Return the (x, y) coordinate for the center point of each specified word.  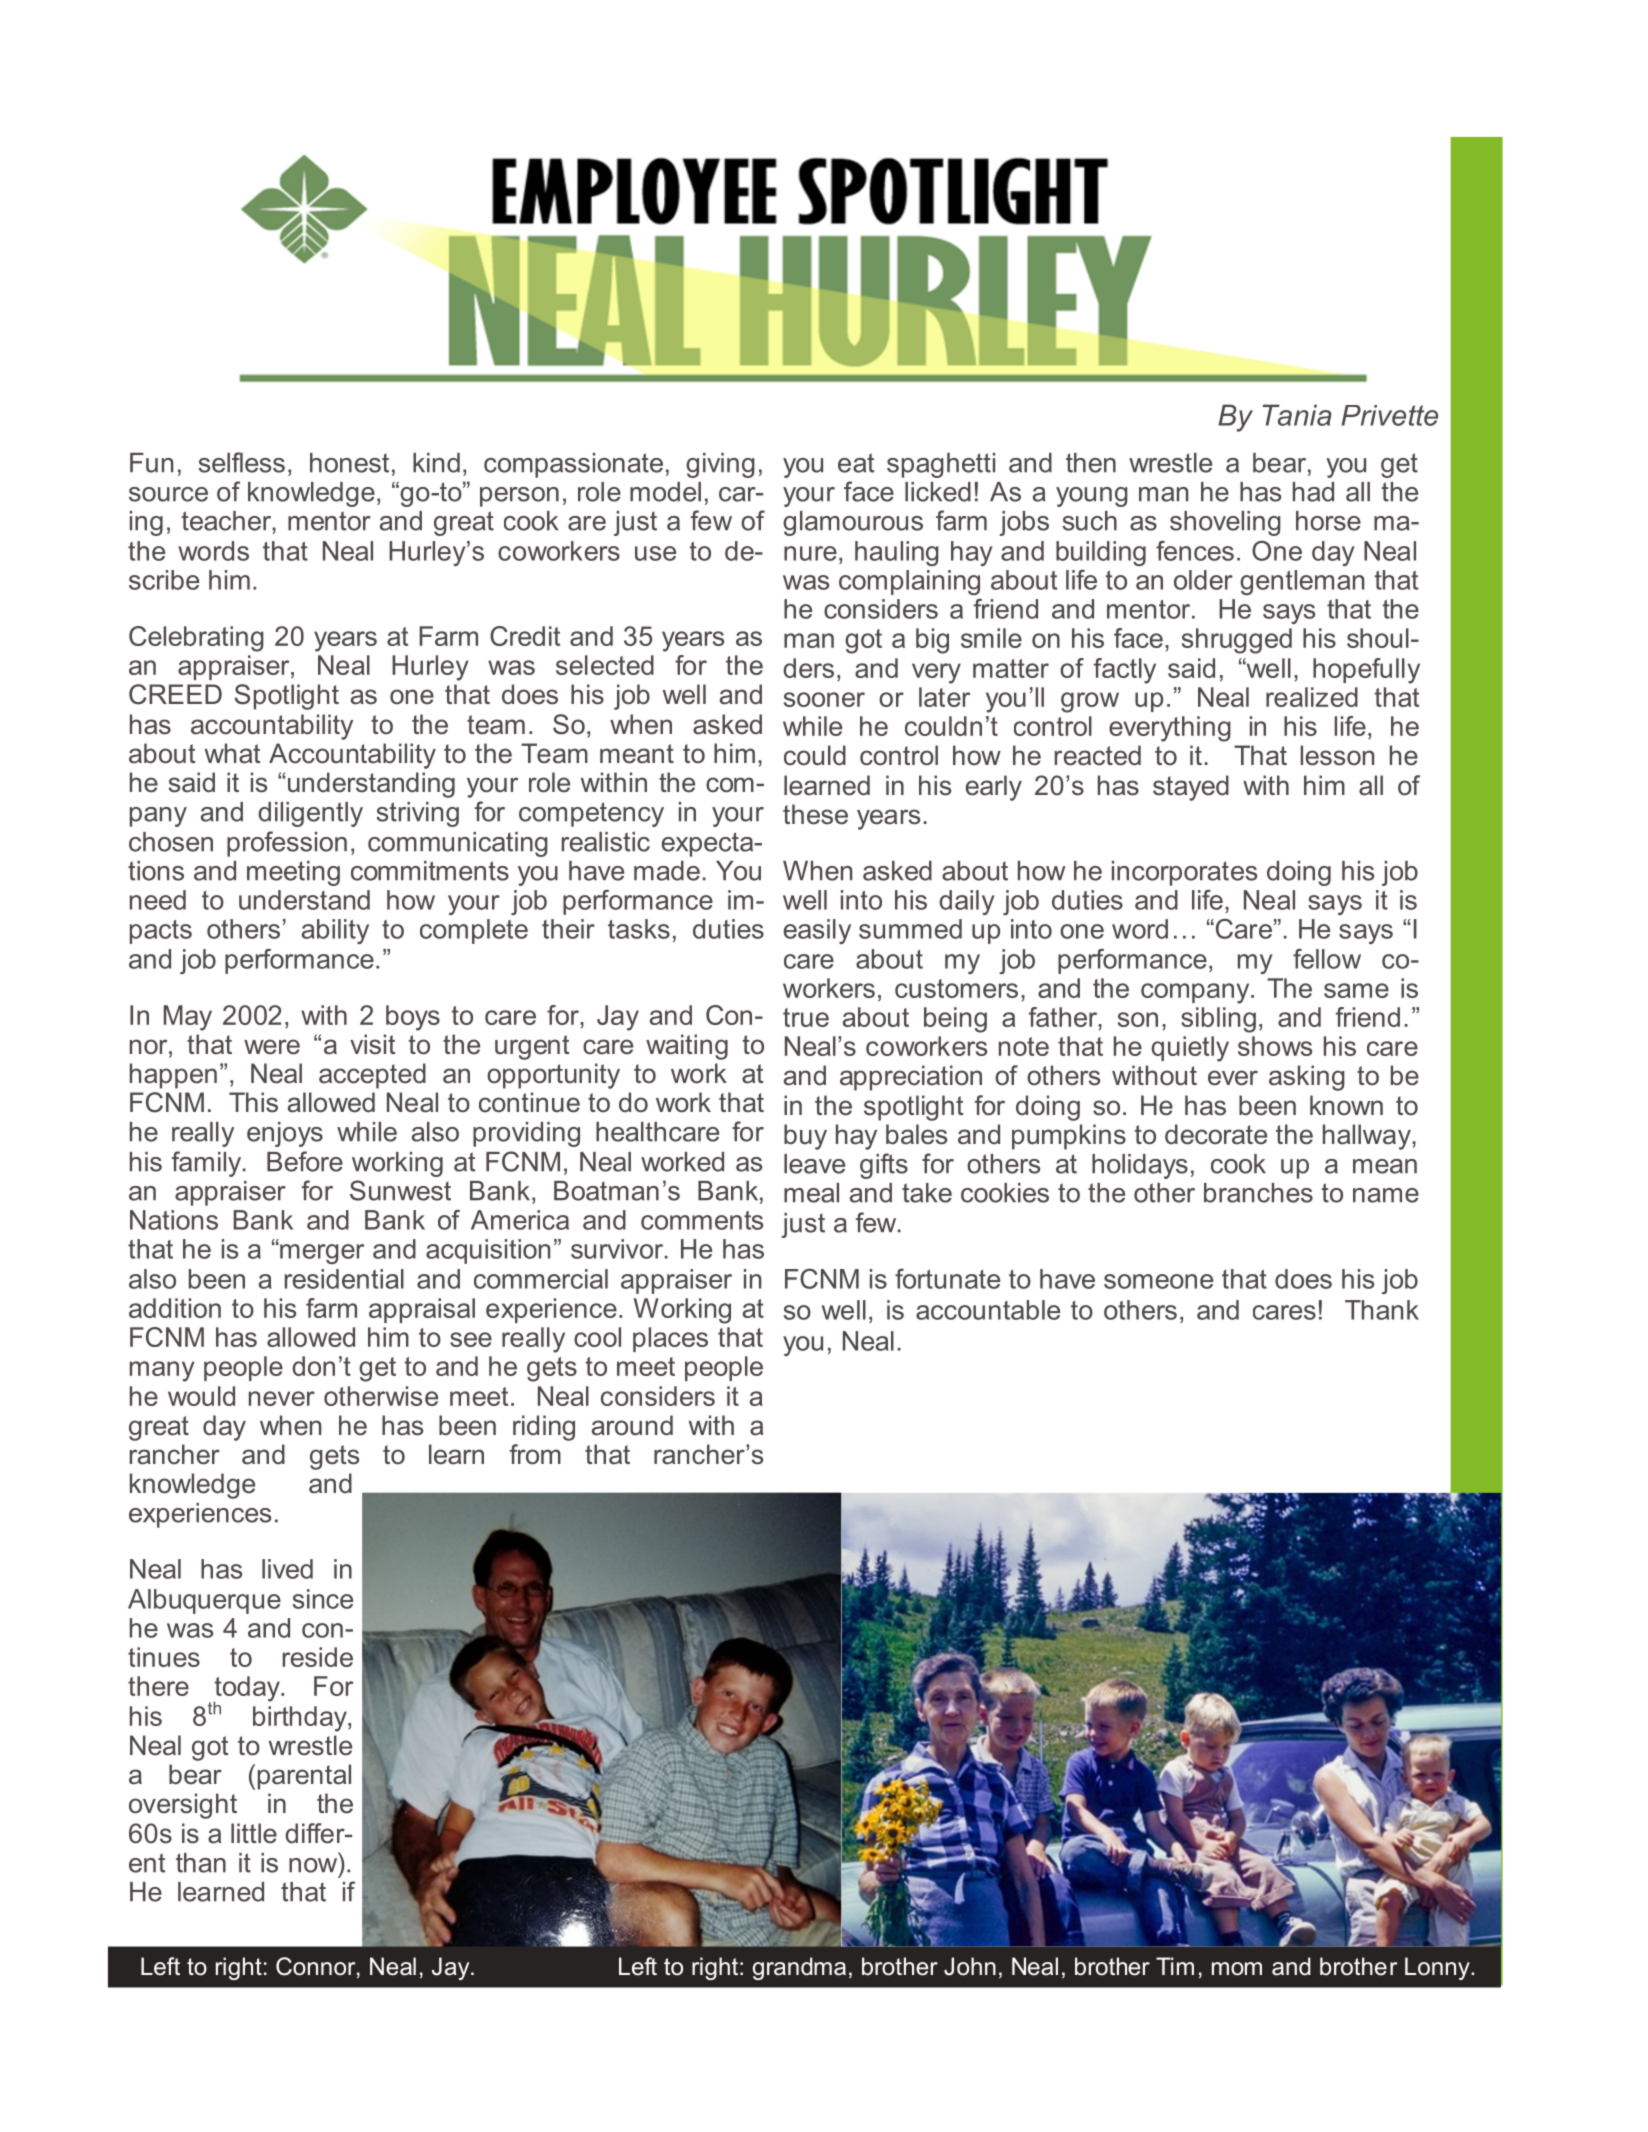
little (254, 1833)
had (1313, 492)
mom (1237, 1969)
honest (349, 463)
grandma (799, 1968)
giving (720, 465)
